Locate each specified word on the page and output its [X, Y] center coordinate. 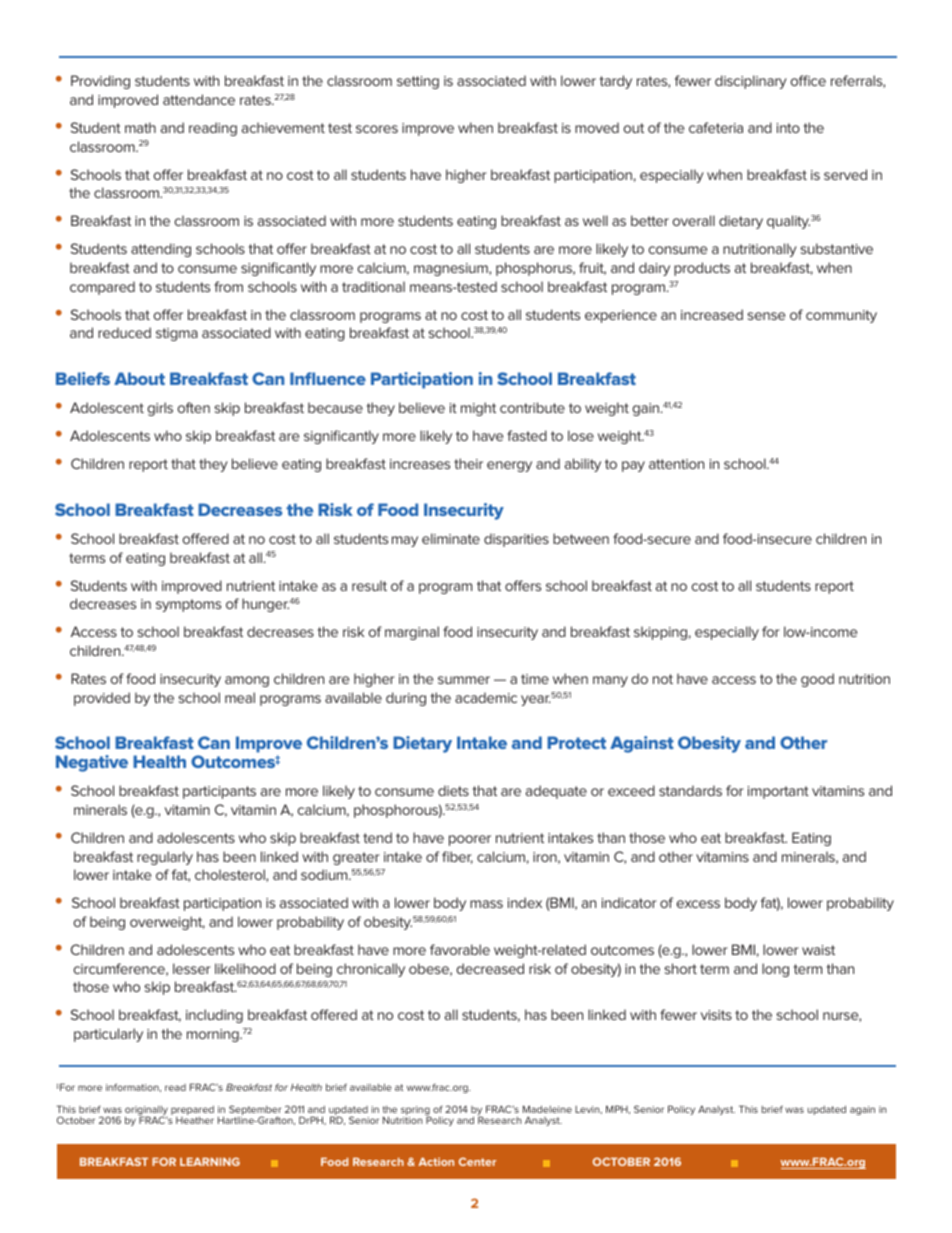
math [140, 127]
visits [716, 1015]
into [788, 128]
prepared [192, 1112]
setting [418, 82]
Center [477, 1161]
